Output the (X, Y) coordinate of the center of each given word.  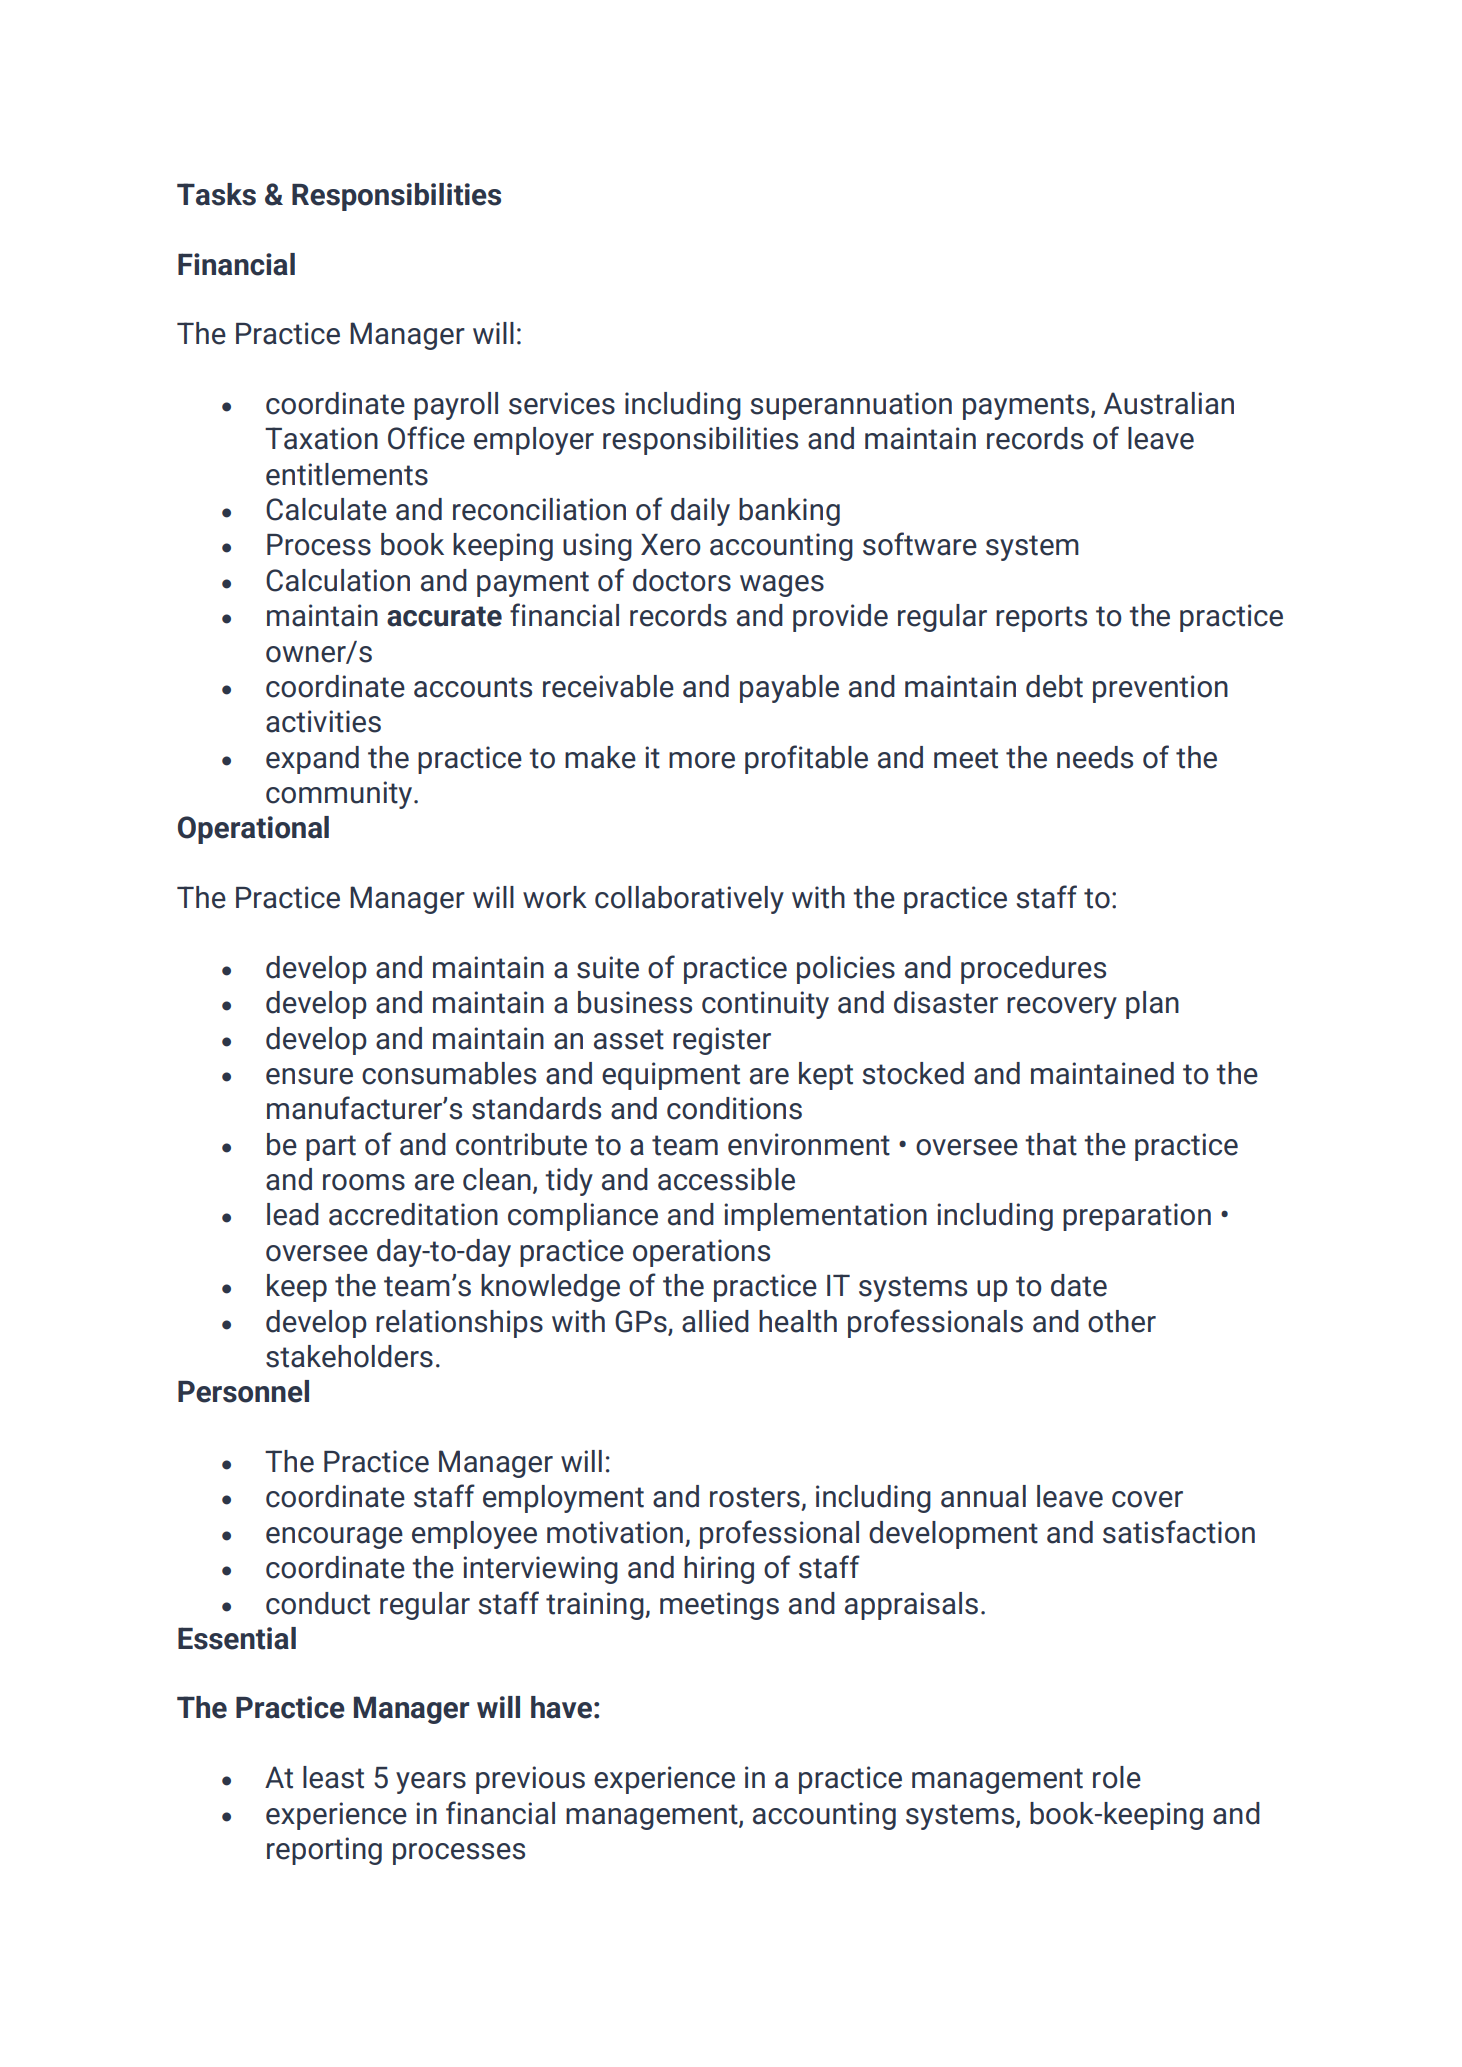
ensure (309, 1076)
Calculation (338, 580)
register (722, 1041)
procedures (1033, 970)
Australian (1169, 403)
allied (715, 1321)
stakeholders (349, 1356)
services (562, 403)
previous (530, 1780)
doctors (682, 580)
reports (1041, 619)
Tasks (216, 194)
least (333, 1777)
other (1122, 1321)
